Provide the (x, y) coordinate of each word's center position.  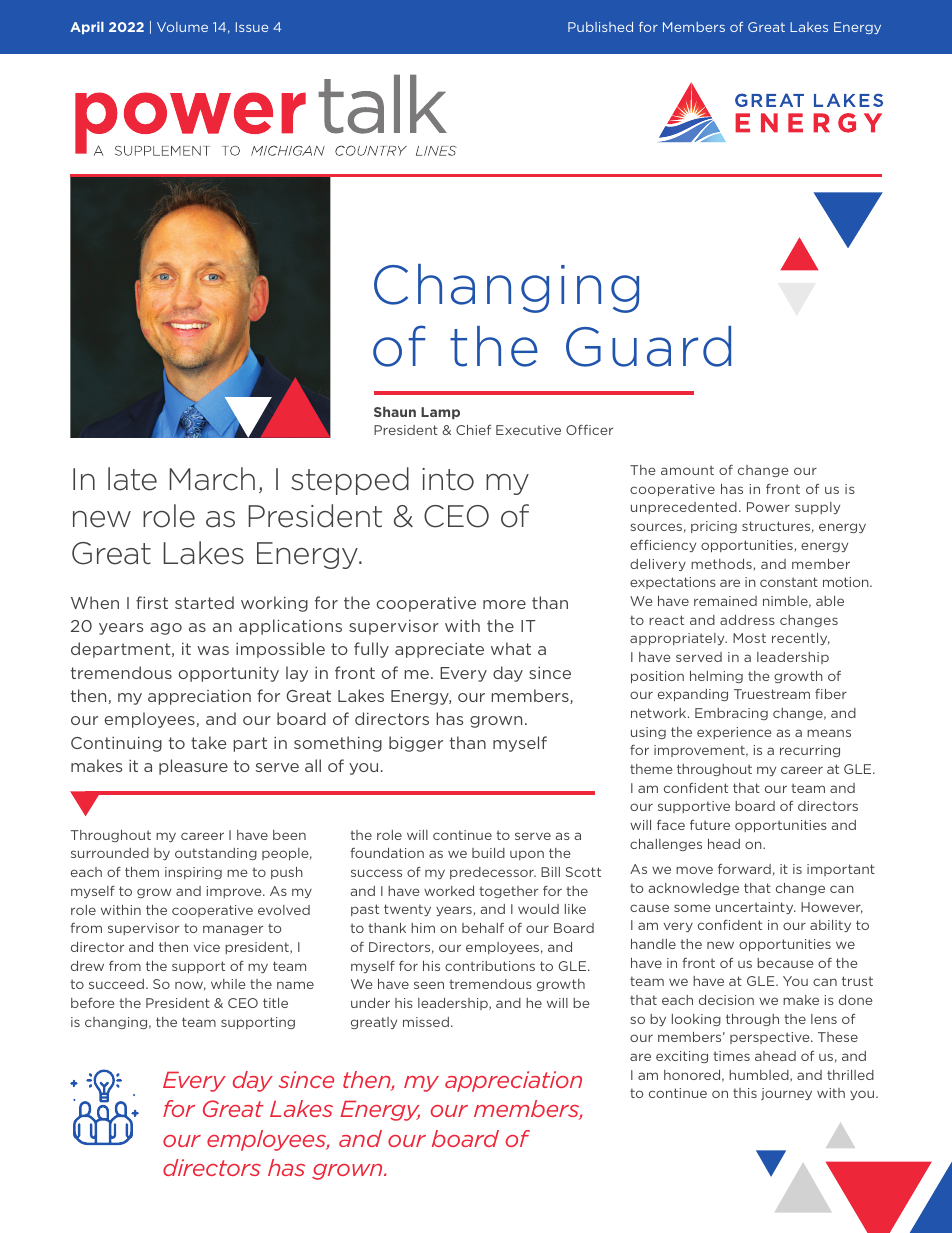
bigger (416, 744)
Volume (182, 27)
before (93, 1003)
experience (734, 733)
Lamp (440, 413)
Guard (648, 346)
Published (600, 27)
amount (687, 470)
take (209, 742)
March (212, 479)
